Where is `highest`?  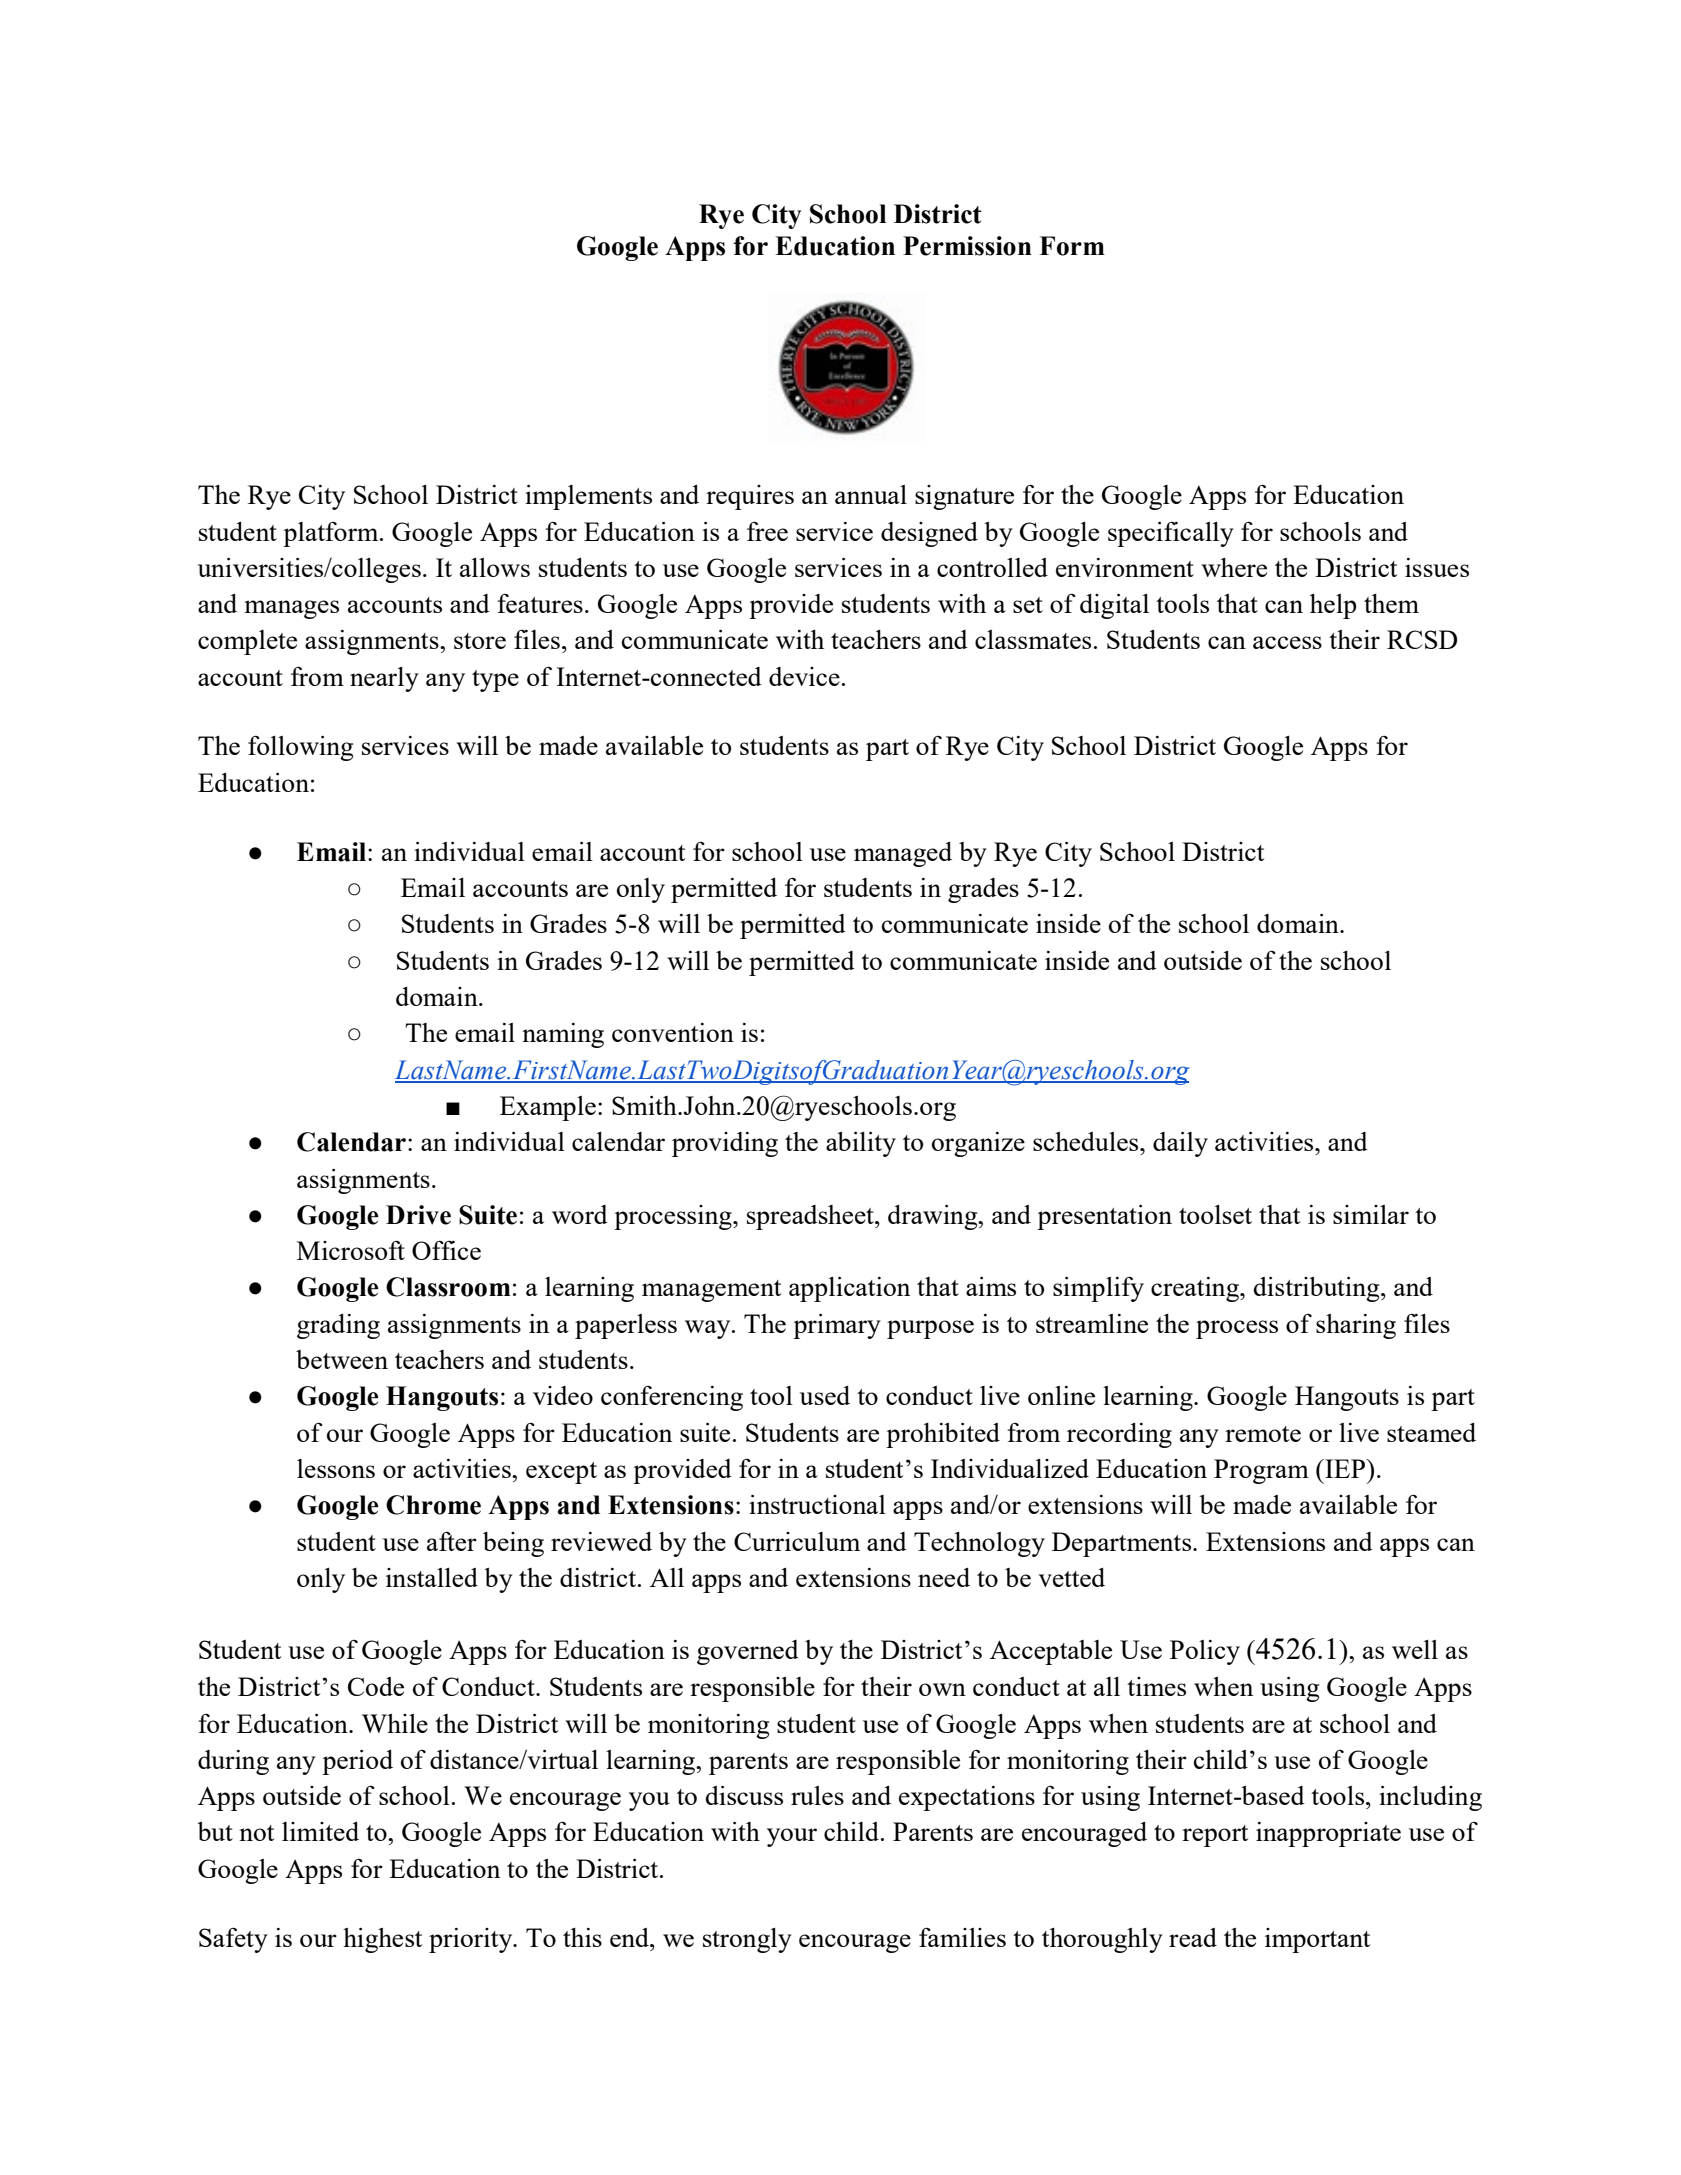
highest is located at coordinates (382, 1940).
